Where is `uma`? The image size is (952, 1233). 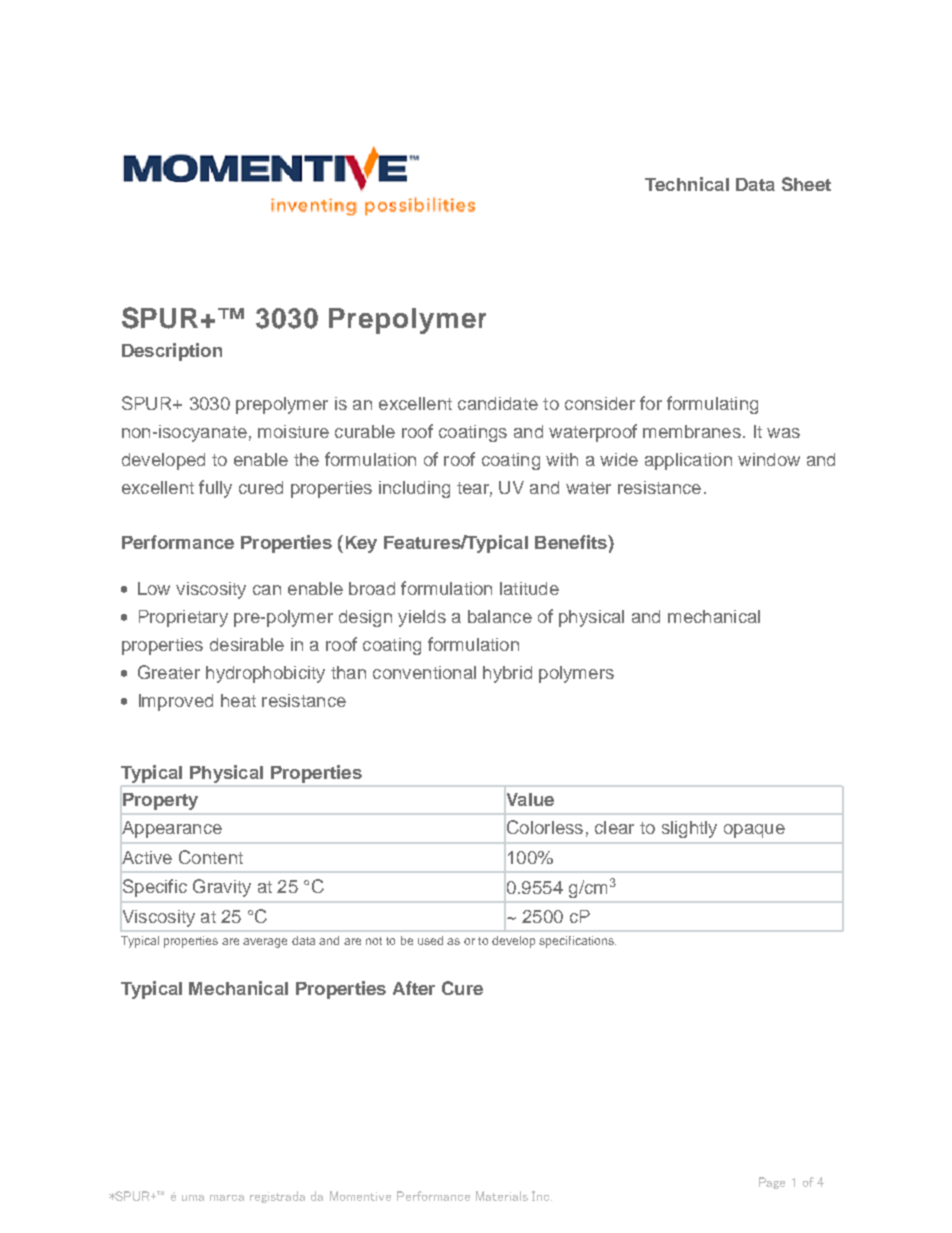 uma is located at coordinates (193, 1198).
